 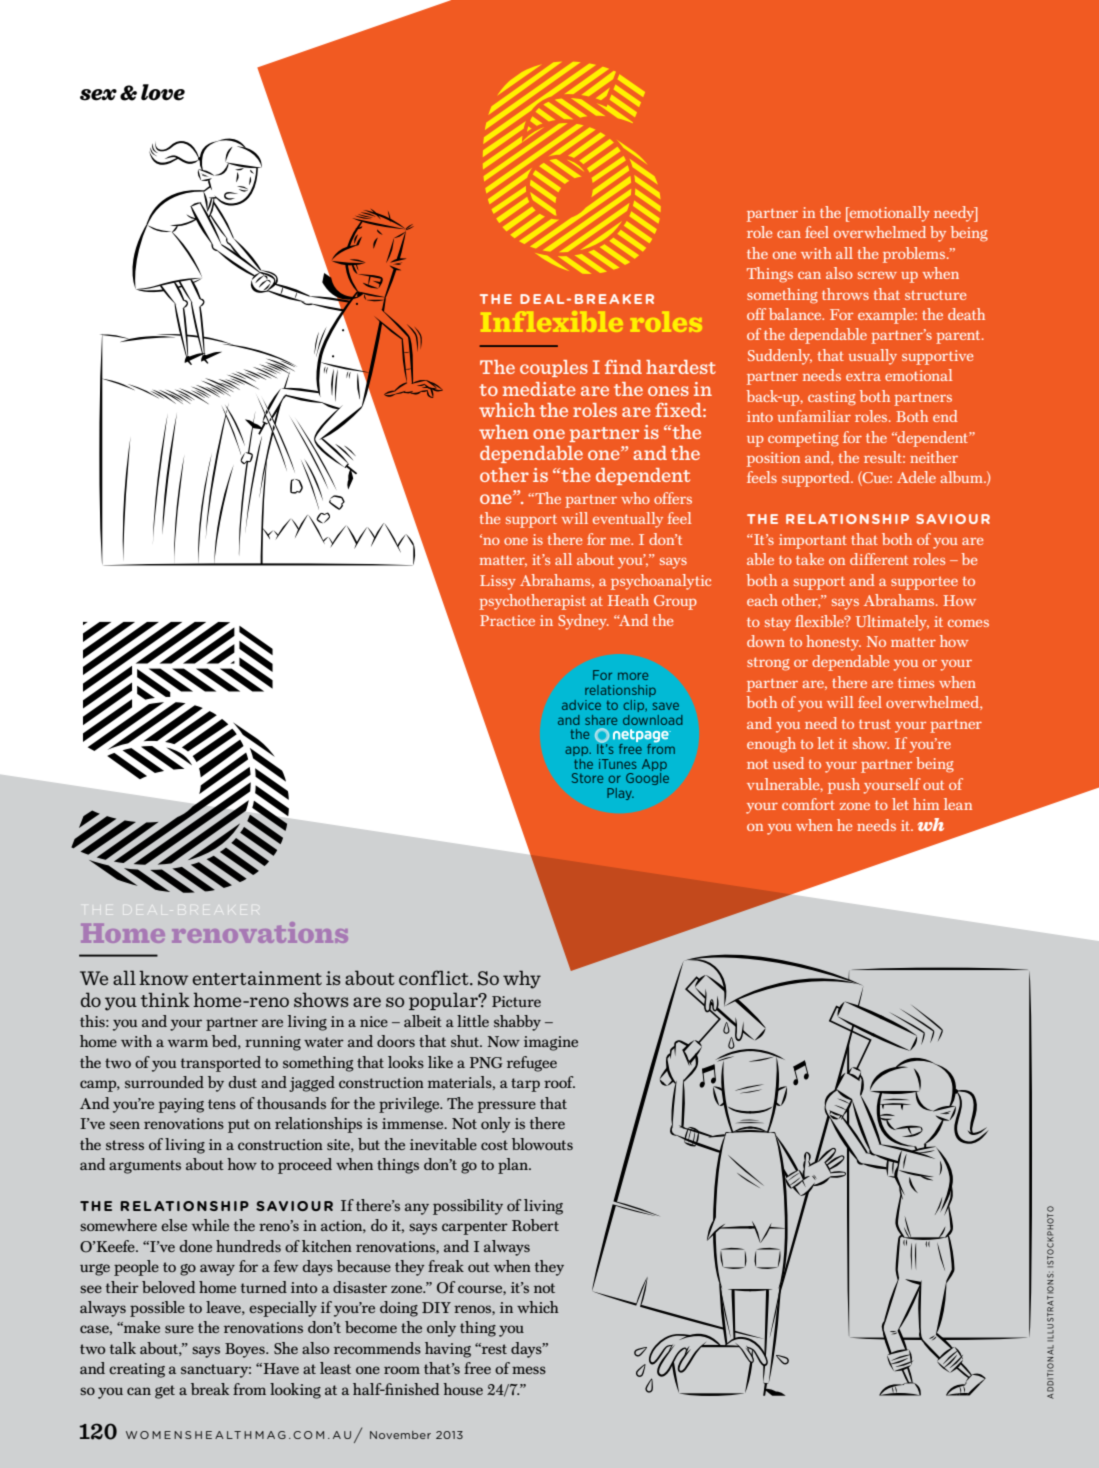 What do you see at coordinates (163, 977) in the screenshot?
I see `know` at bounding box center [163, 977].
